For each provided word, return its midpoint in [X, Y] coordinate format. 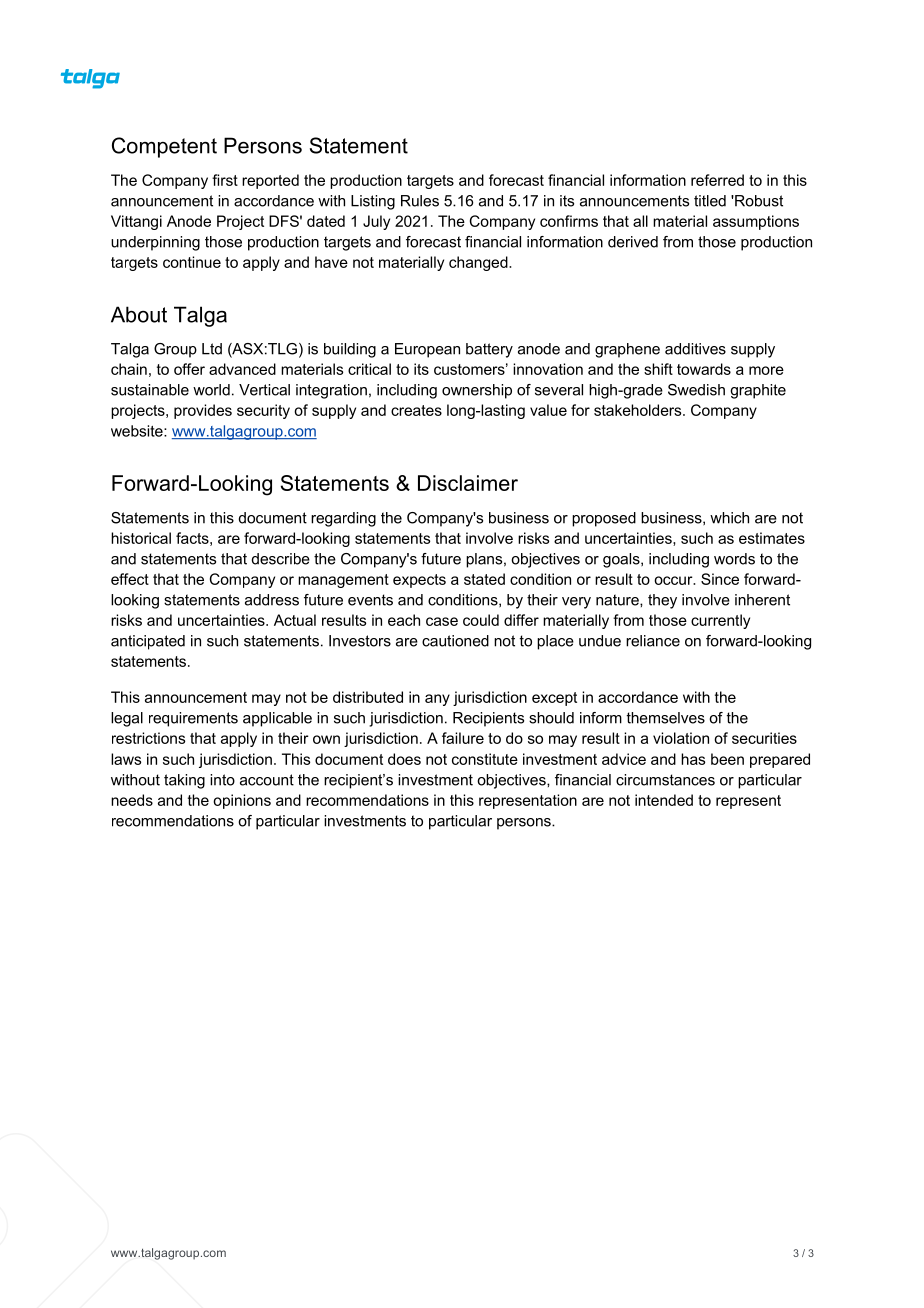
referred [717, 180]
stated [484, 579]
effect [130, 579]
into [222, 780]
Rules [420, 201]
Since [720, 579]
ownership [477, 391]
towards [704, 369]
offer [189, 369]
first [225, 180]
